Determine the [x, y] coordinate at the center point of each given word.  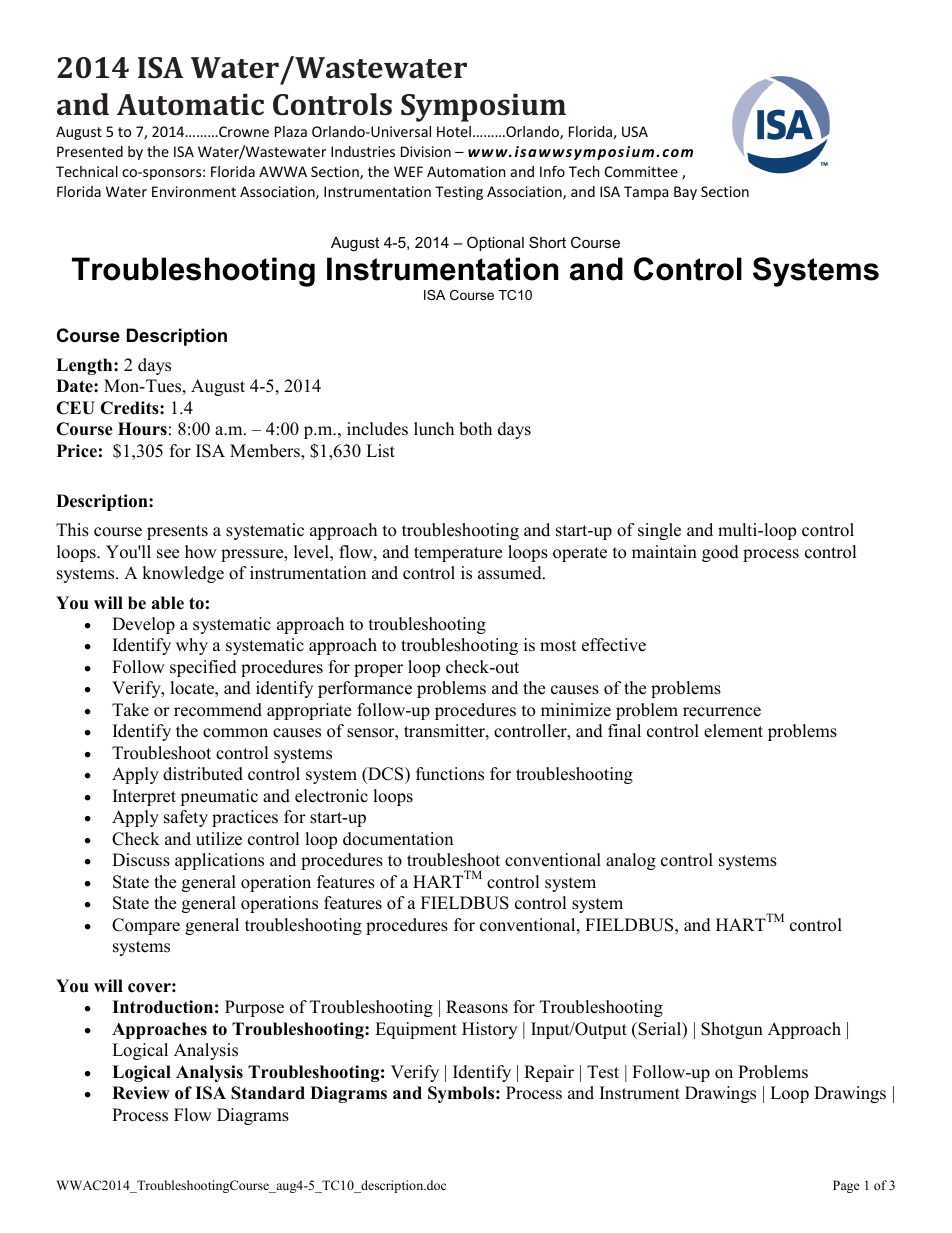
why [192, 646]
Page [846, 1186]
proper [378, 670]
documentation [398, 839]
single [659, 531]
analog [631, 861]
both [475, 429]
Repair [549, 1073]
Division [426, 151]
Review [141, 1093]
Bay [685, 193]
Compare [146, 926]
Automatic [190, 105]
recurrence [722, 712]
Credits [130, 408]
